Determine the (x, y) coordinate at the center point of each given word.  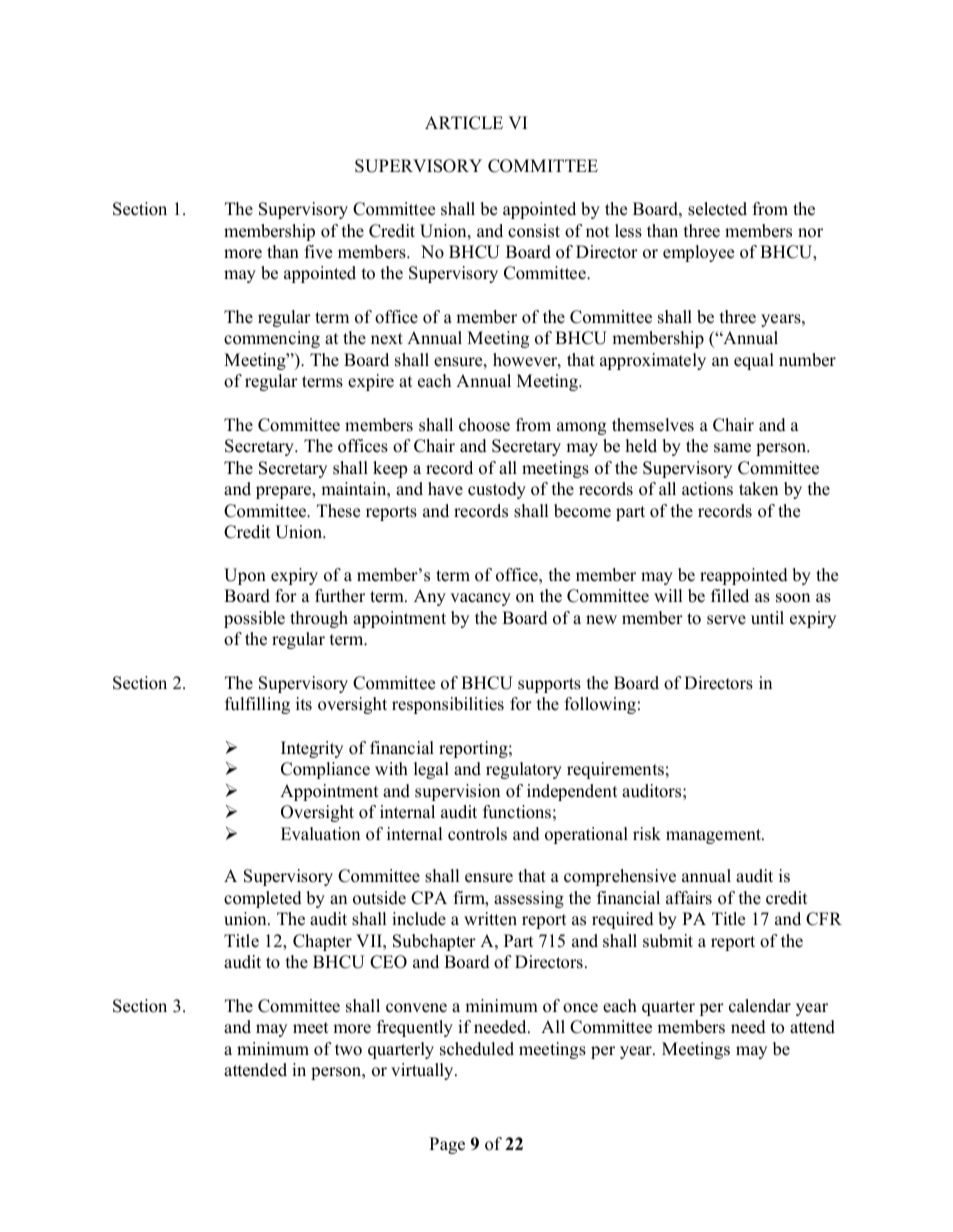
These (338, 511)
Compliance (325, 770)
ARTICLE (464, 123)
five (318, 252)
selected (717, 209)
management (715, 836)
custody (497, 490)
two (348, 1050)
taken (758, 489)
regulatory (524, 770)
